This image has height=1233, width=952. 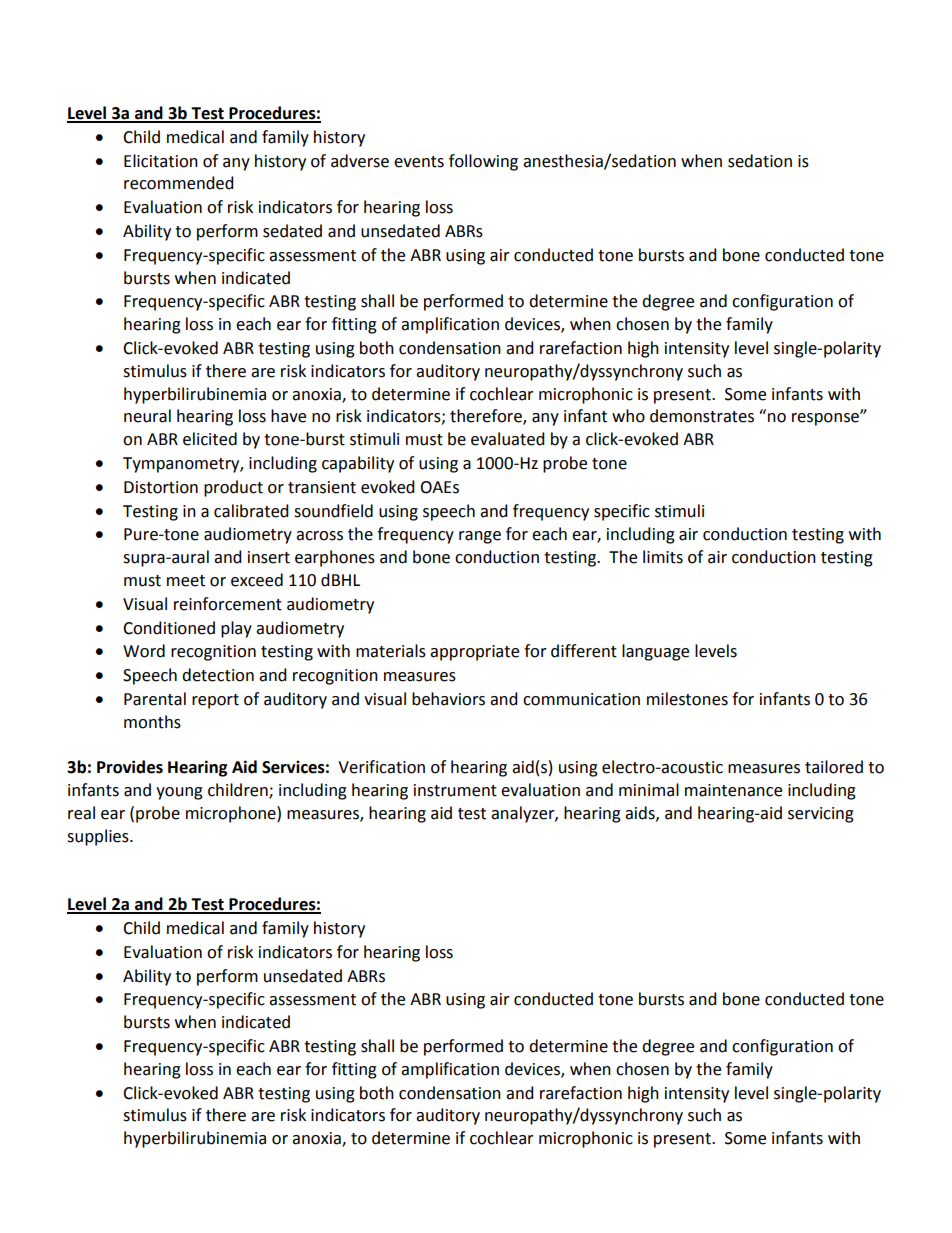 What do you see at coordinates (179, 183) in the image?
I see `recommended` at bounding box center [179, 183].
